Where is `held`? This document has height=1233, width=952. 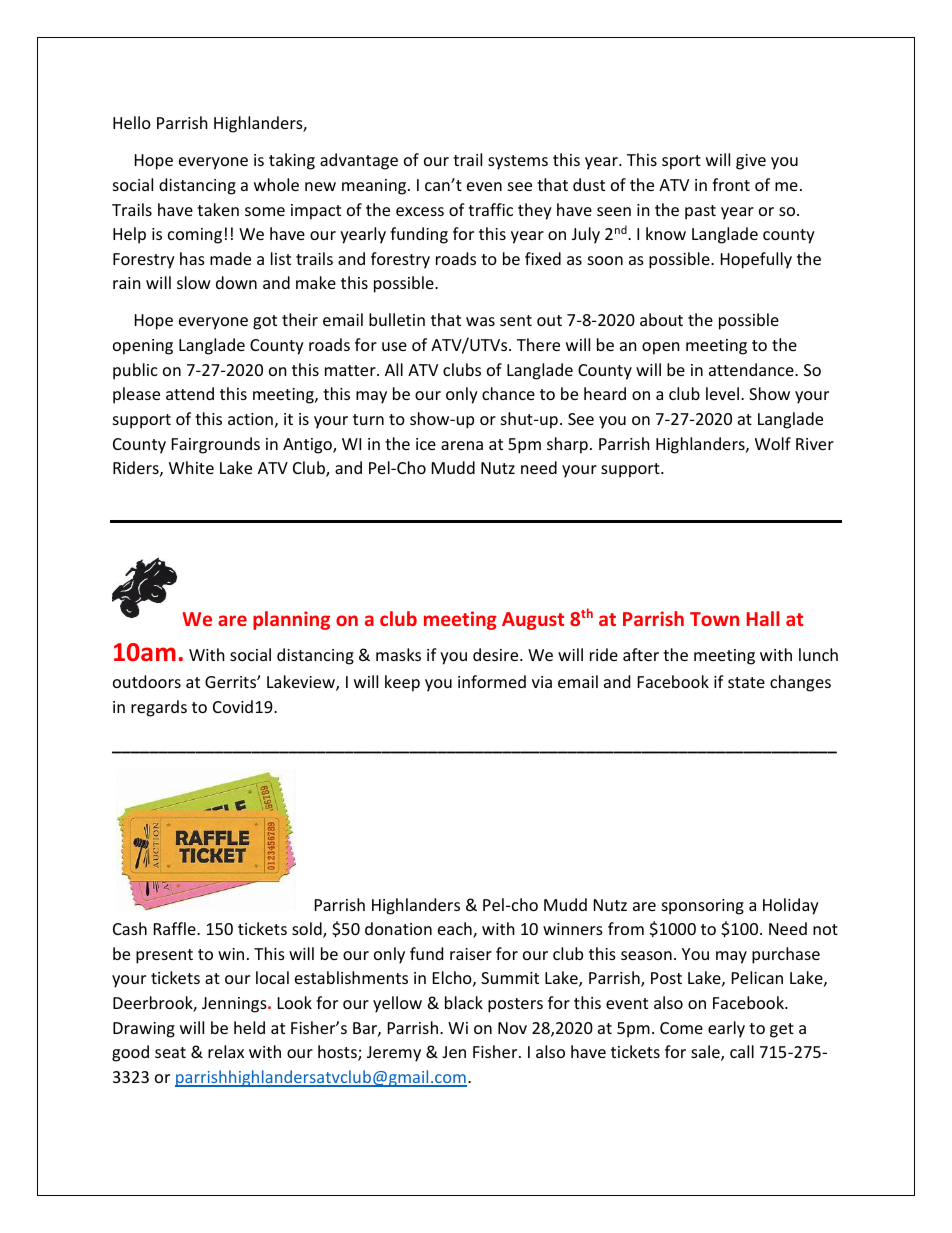 held is located at coordinates (249, 1027).
